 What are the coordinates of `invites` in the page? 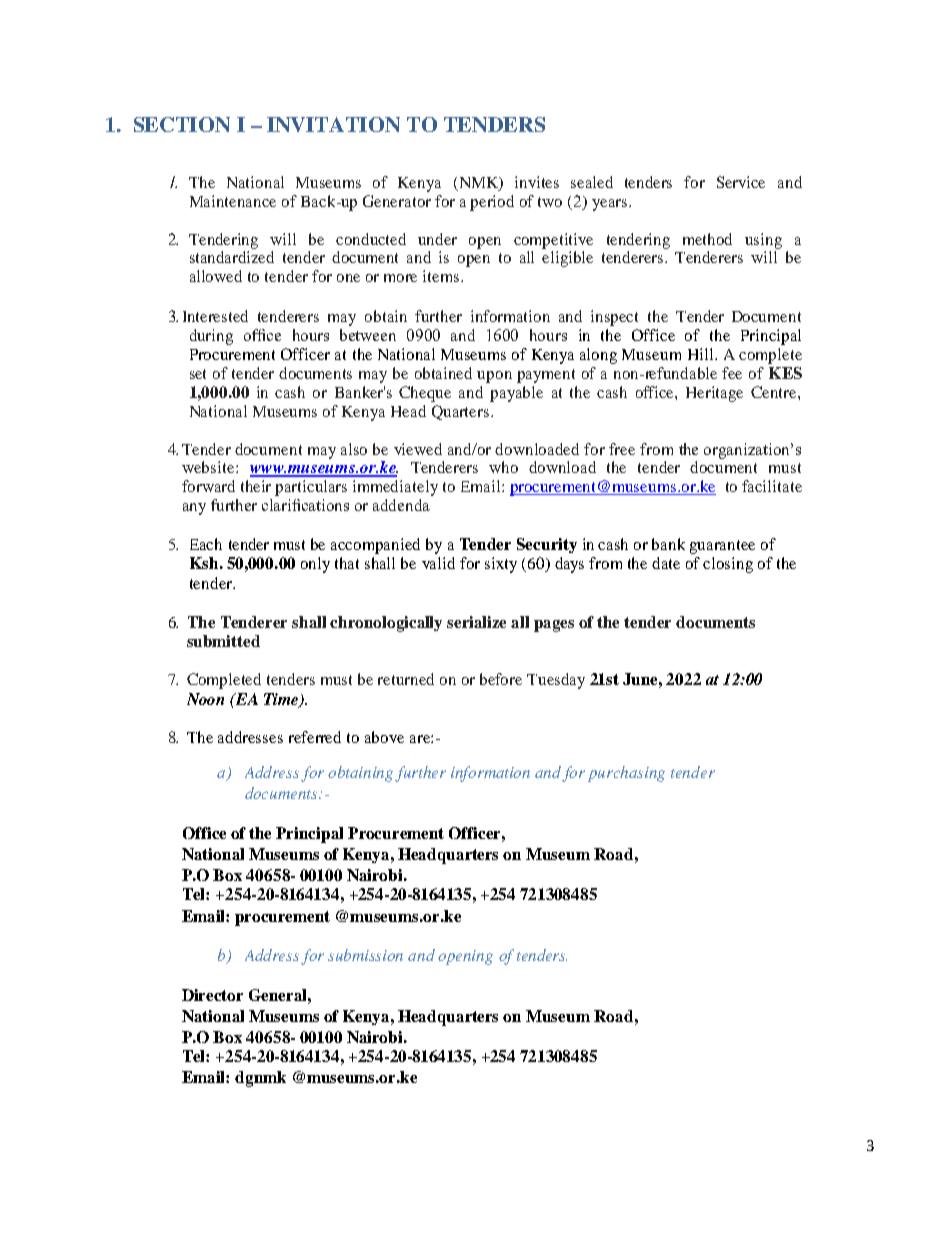 It's located at (537, 182).
